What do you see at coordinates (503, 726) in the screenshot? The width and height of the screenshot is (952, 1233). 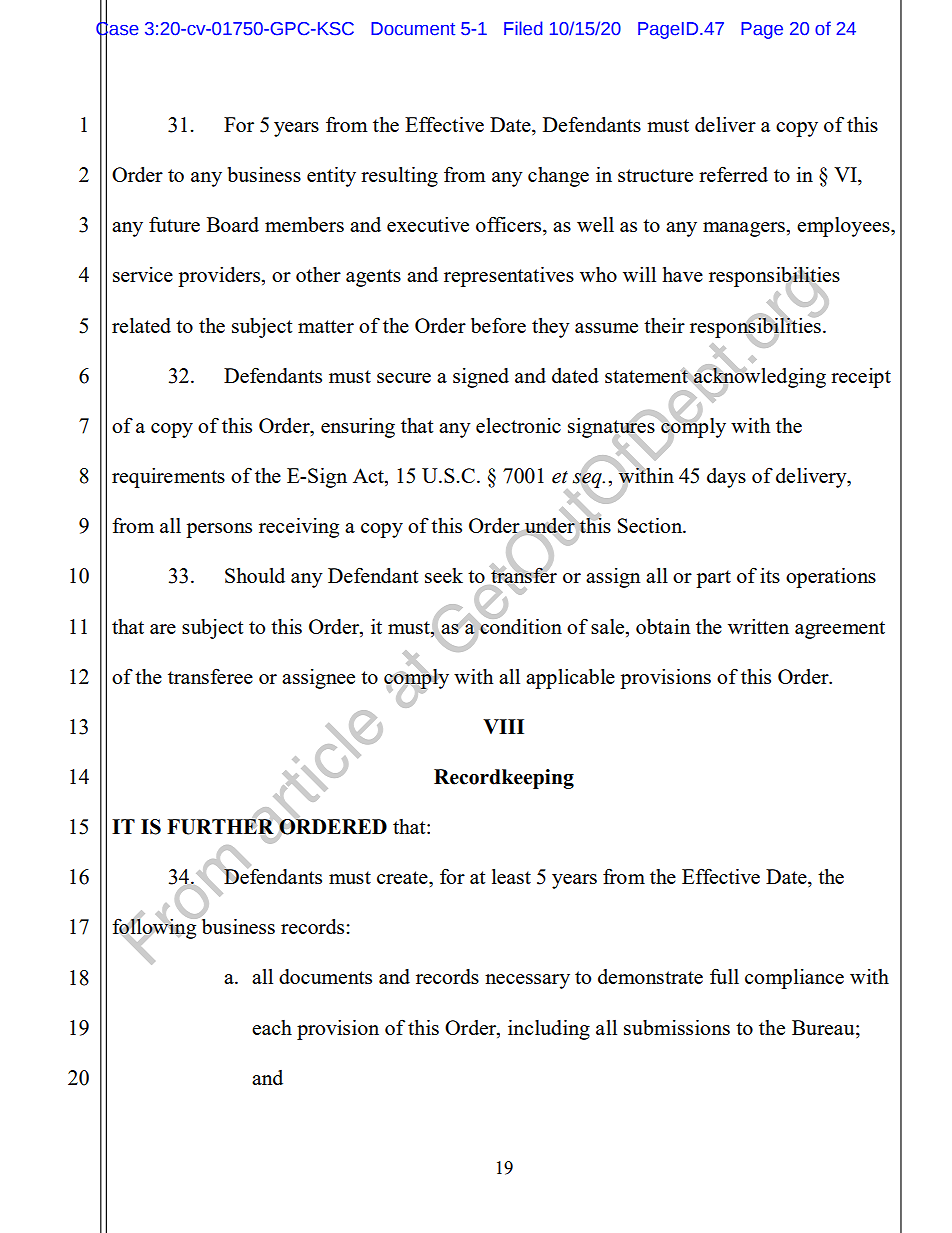 I see `VIII` at bounding box center [503, 726].
